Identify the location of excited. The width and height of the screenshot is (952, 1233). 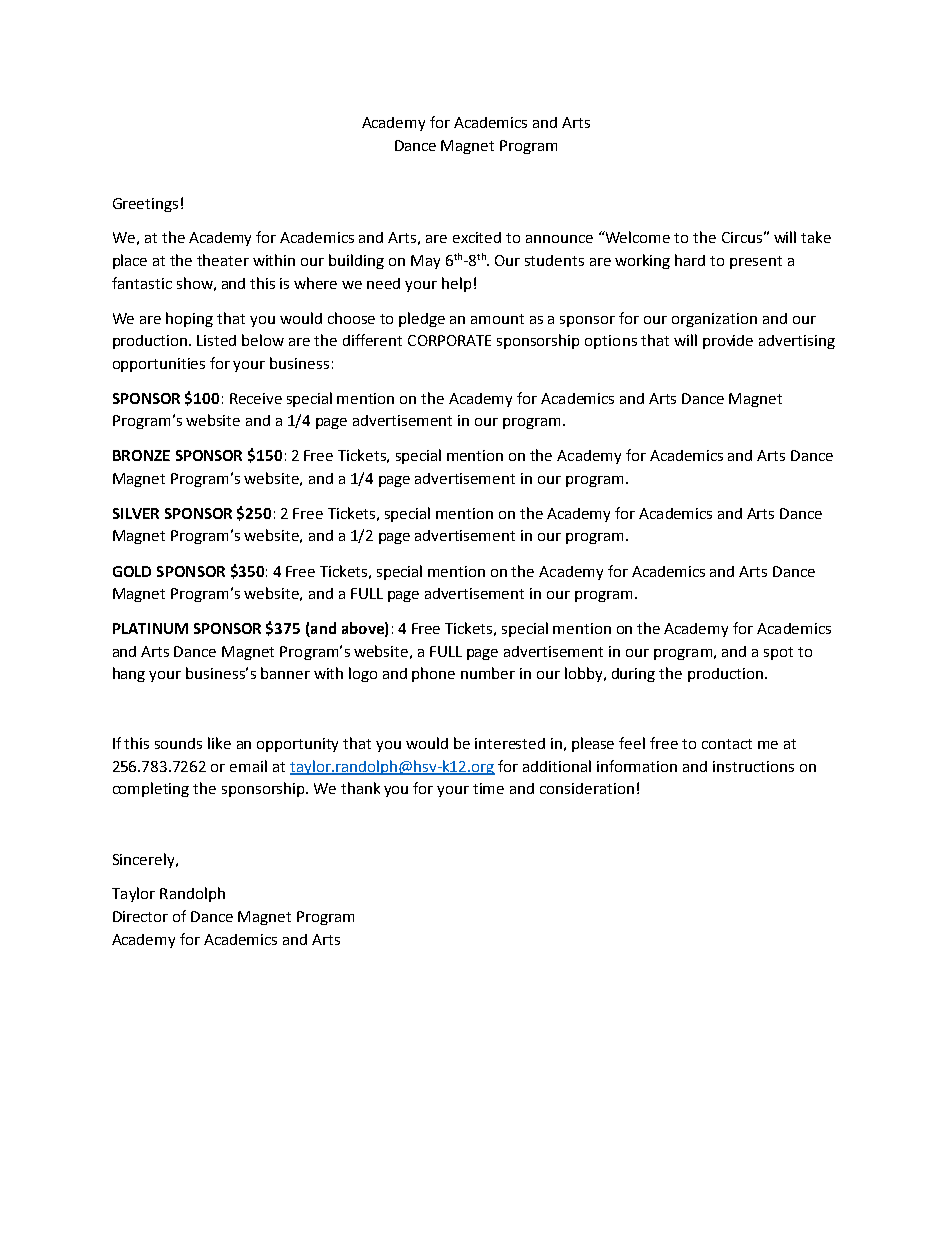
(477, 237).
